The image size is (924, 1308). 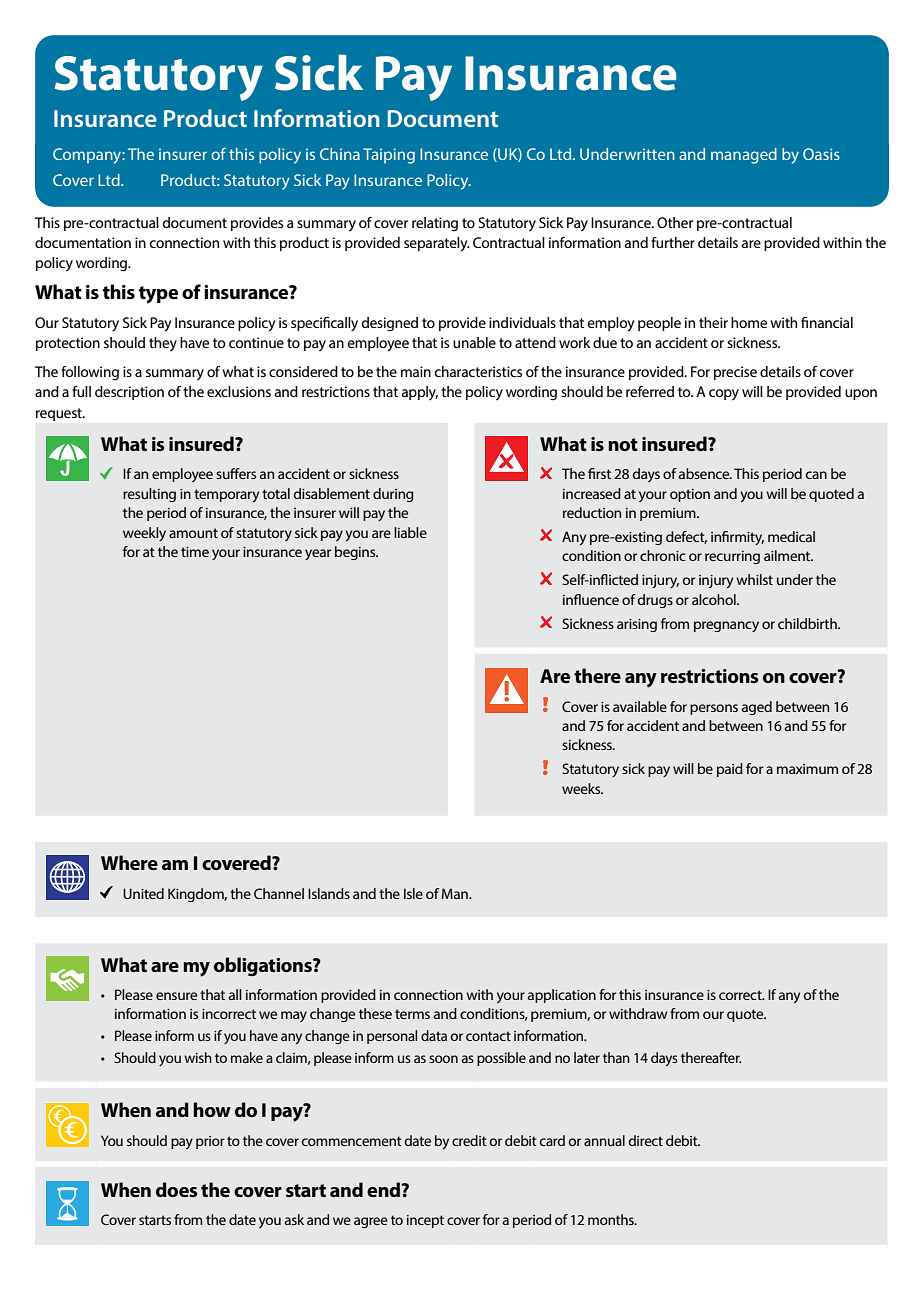 I want to click on ensure, so click(x=176, y=996).
